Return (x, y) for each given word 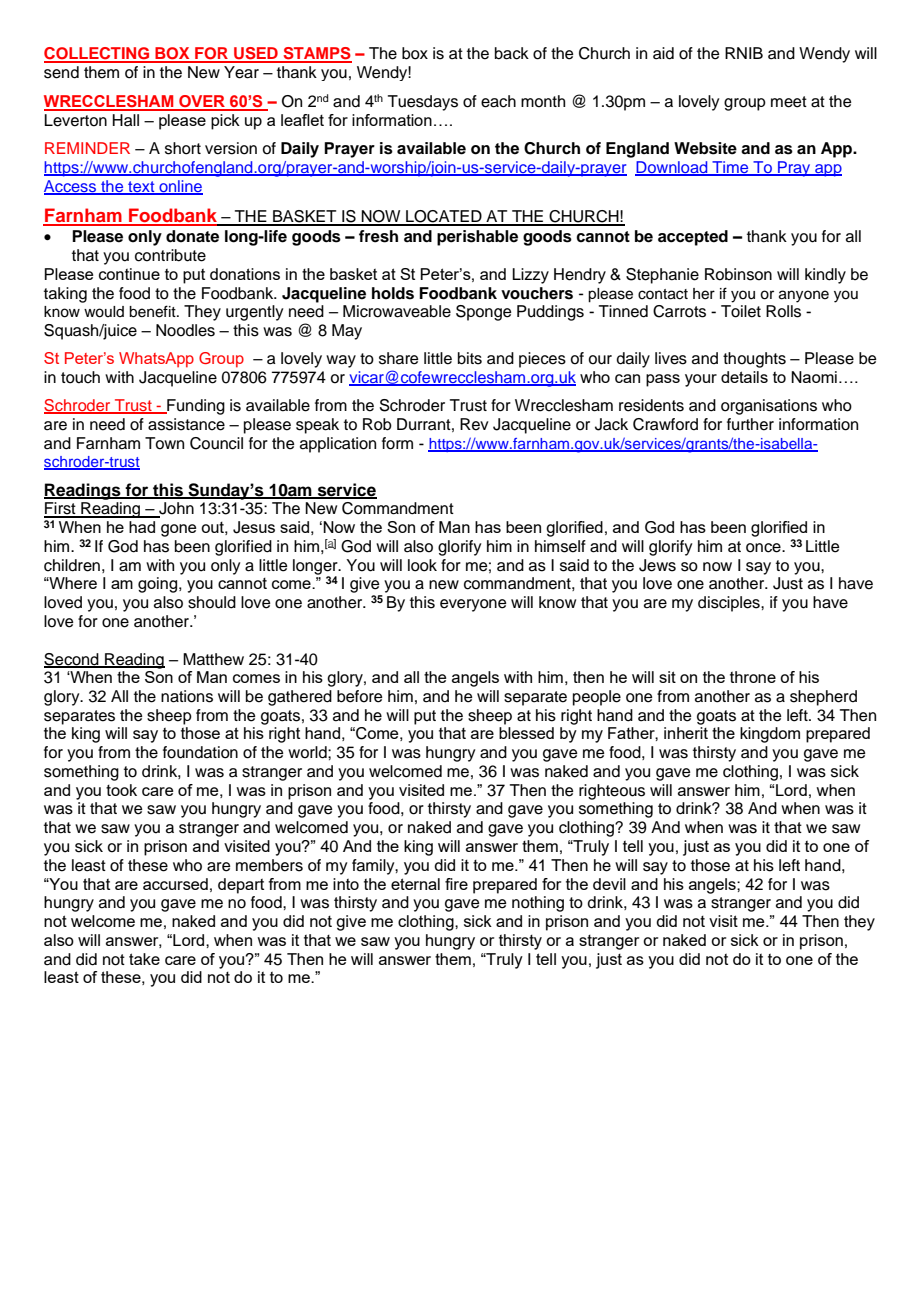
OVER (202, 102)
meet (789, 102)
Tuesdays (423, 103)
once (764, 548)
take (144, 959)
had (142, 527)
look (422, 565)
